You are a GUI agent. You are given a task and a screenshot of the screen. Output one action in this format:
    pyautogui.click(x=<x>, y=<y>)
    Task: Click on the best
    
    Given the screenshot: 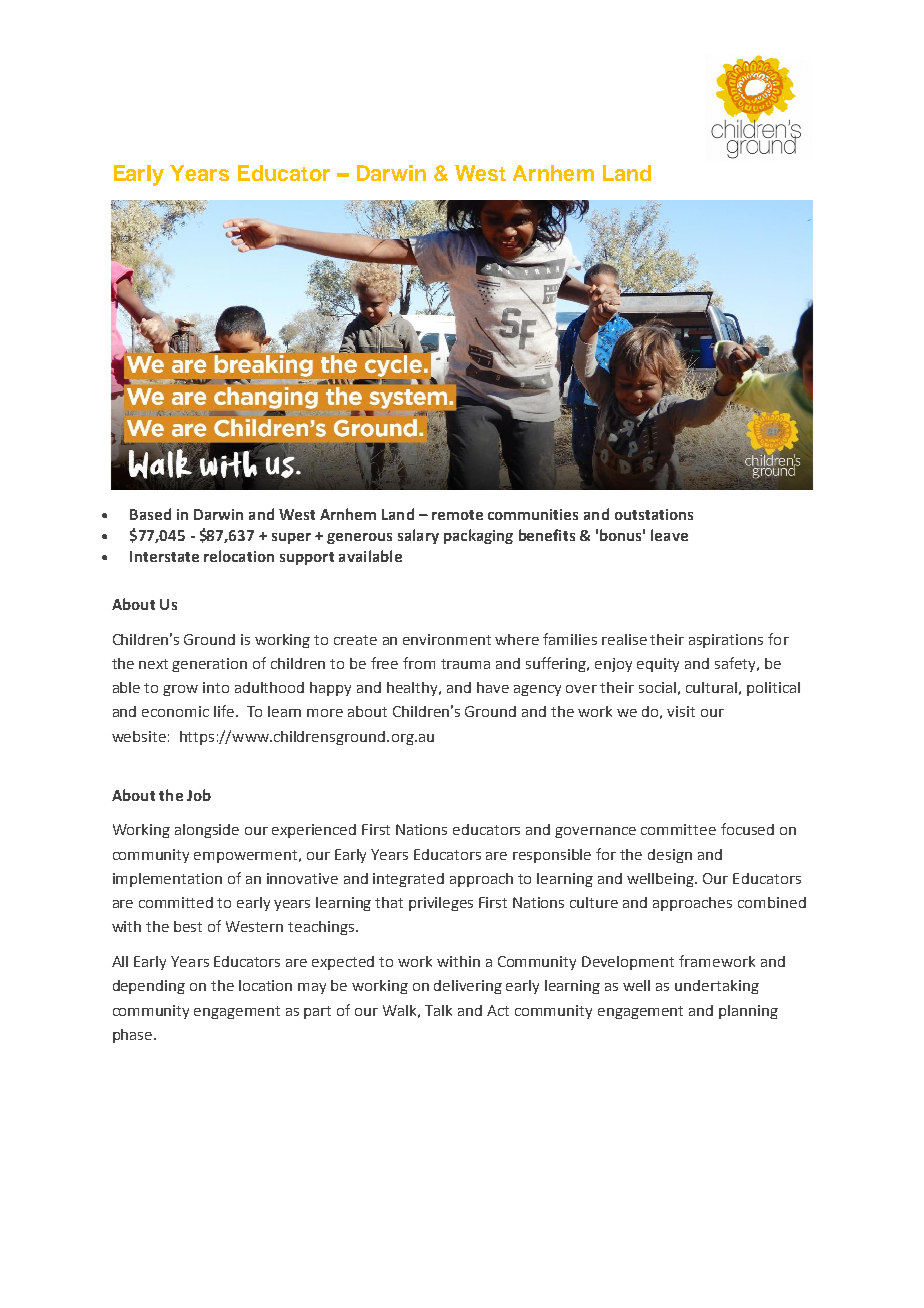 What is the action you would take?
    pyautogui.click(x=188, y=926)
